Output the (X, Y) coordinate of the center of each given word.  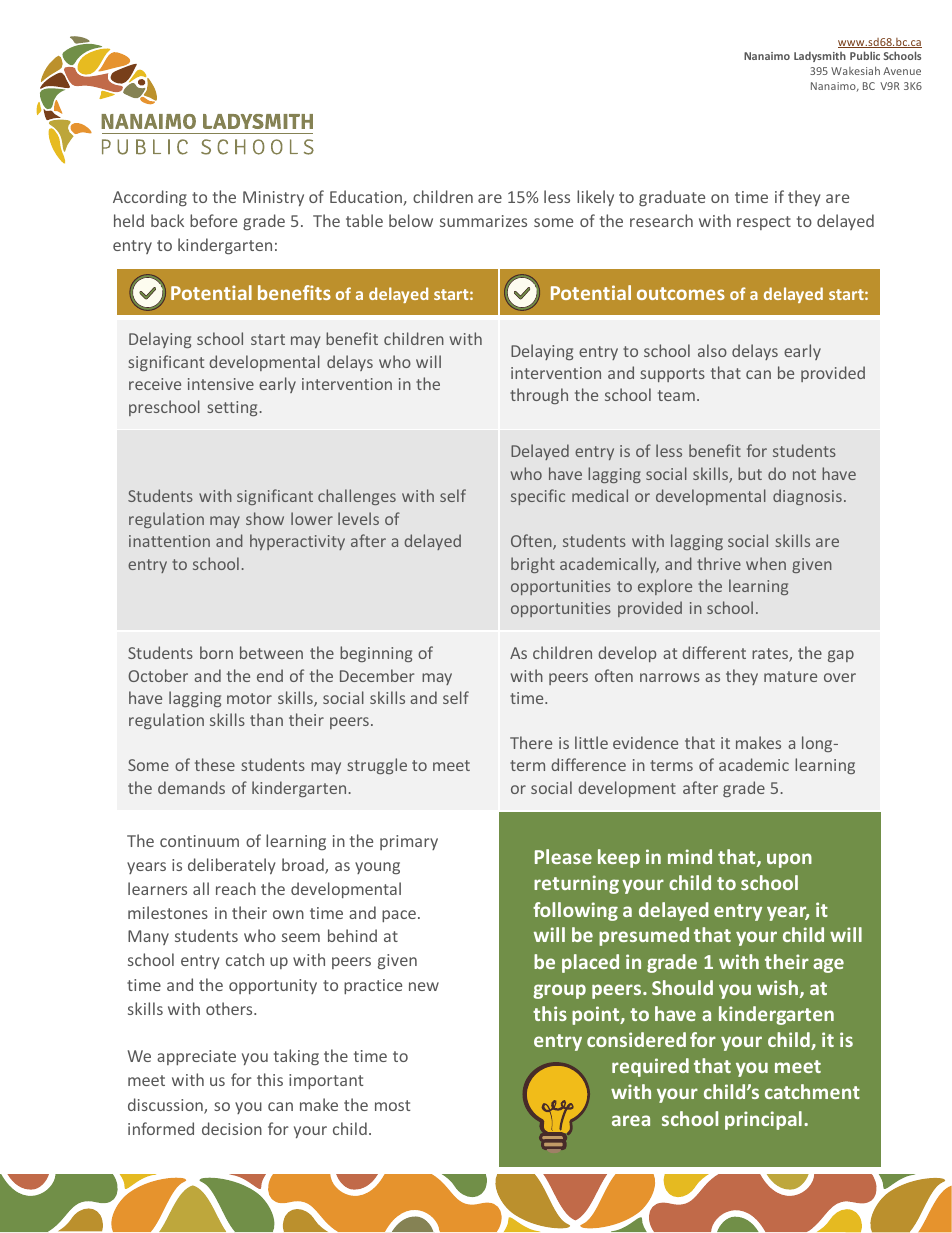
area (631, 1120)
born (216, 652)
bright (533, 565)
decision (232, 1128)
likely (595, 198)
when (766, 563)
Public (865, 55)
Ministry (273, 198)
